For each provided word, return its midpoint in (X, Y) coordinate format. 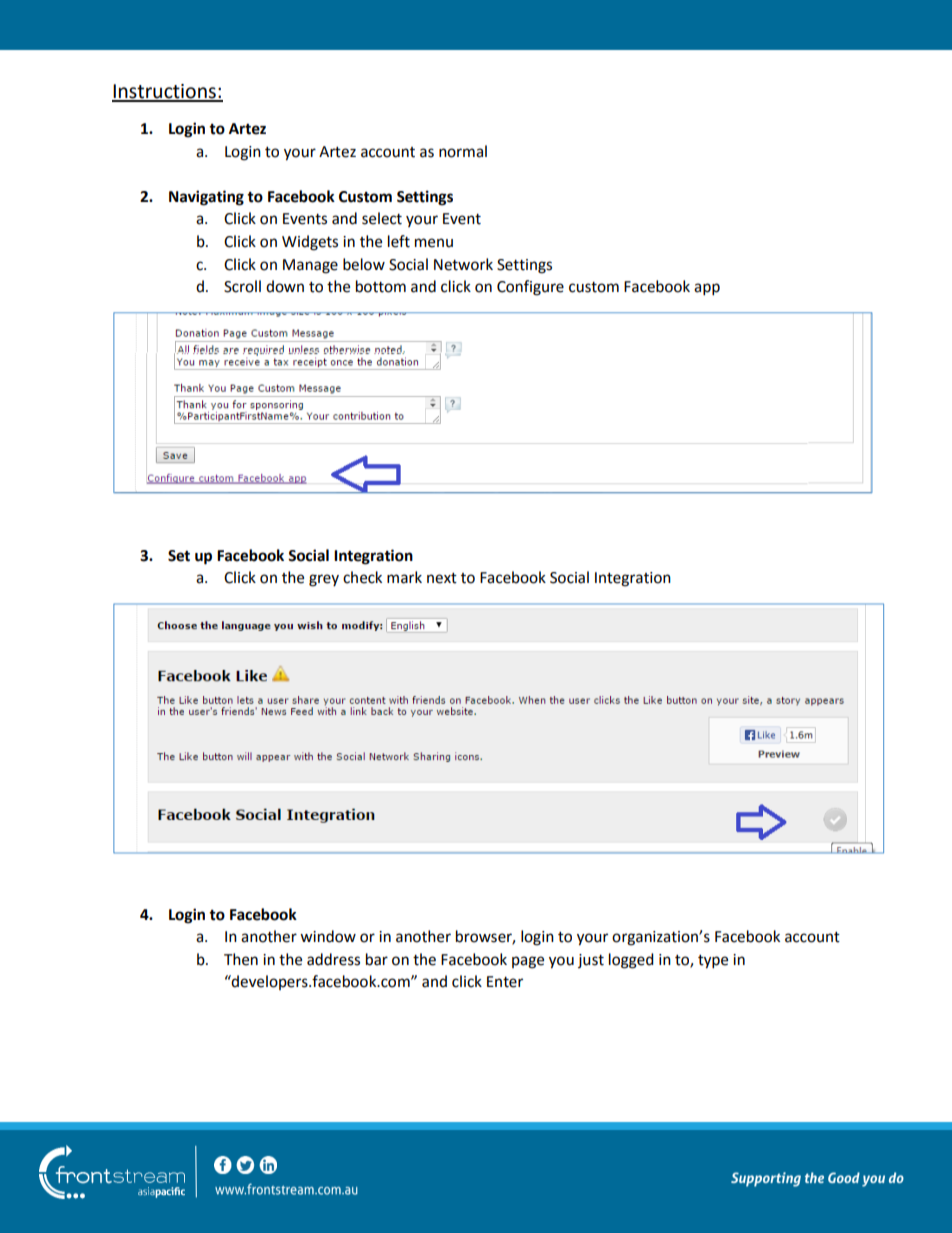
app (707, 289)
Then (241, 959)
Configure (530, 288)
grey (324, 580)
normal (463, 151)
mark (404, 577)
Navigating (206, 198)
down (285, 286)
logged (631, 961)
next (442, 578)
